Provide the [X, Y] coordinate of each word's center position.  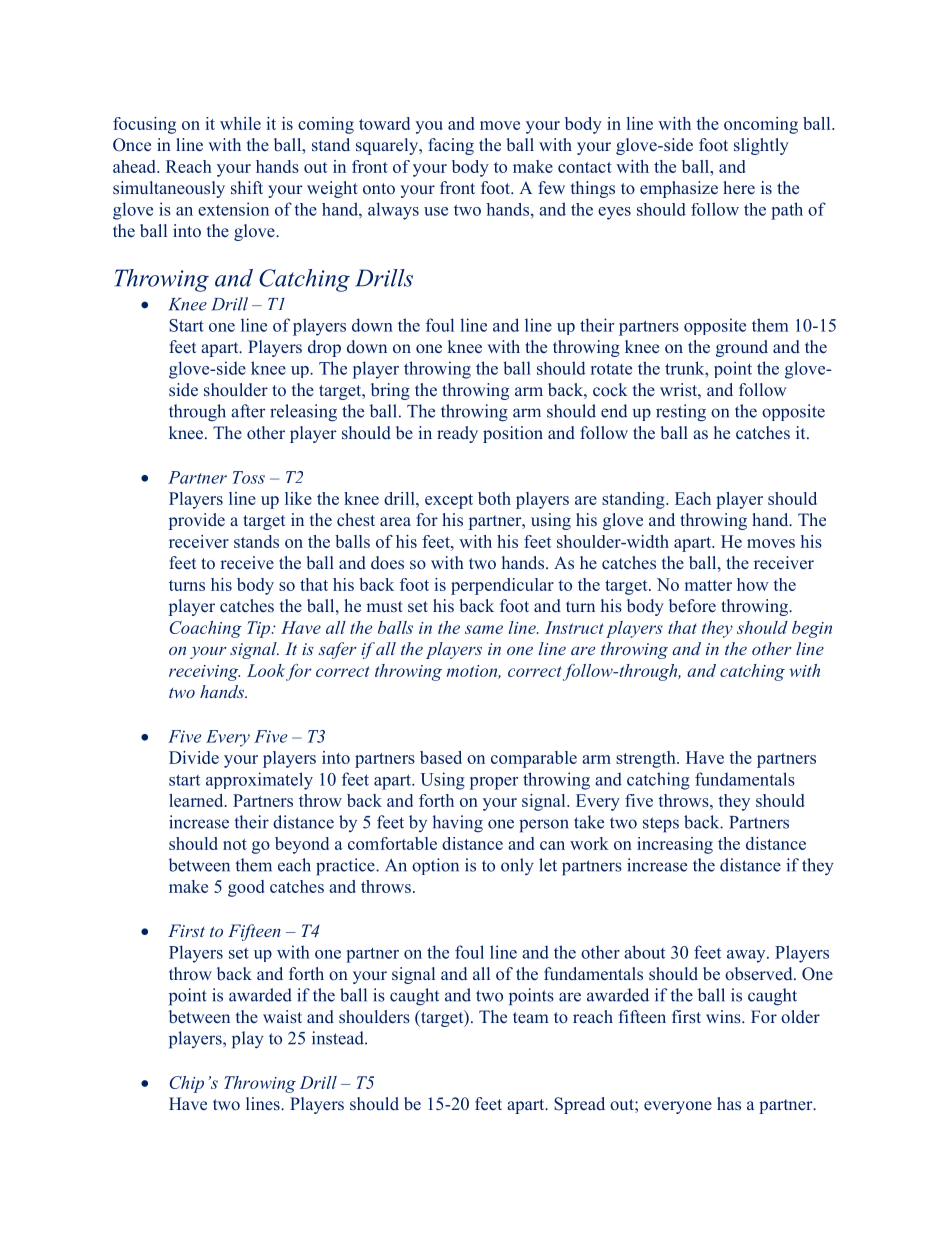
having [457, 824]
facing [451, 146]
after [248, 411]
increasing [675, 845]
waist [282, 1016]
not [235, 844]
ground [742, 348]
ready [457, 434]
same [484, 629]
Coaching [206, 629]
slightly [761, 146]
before [692, 605]
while [240, 123]
